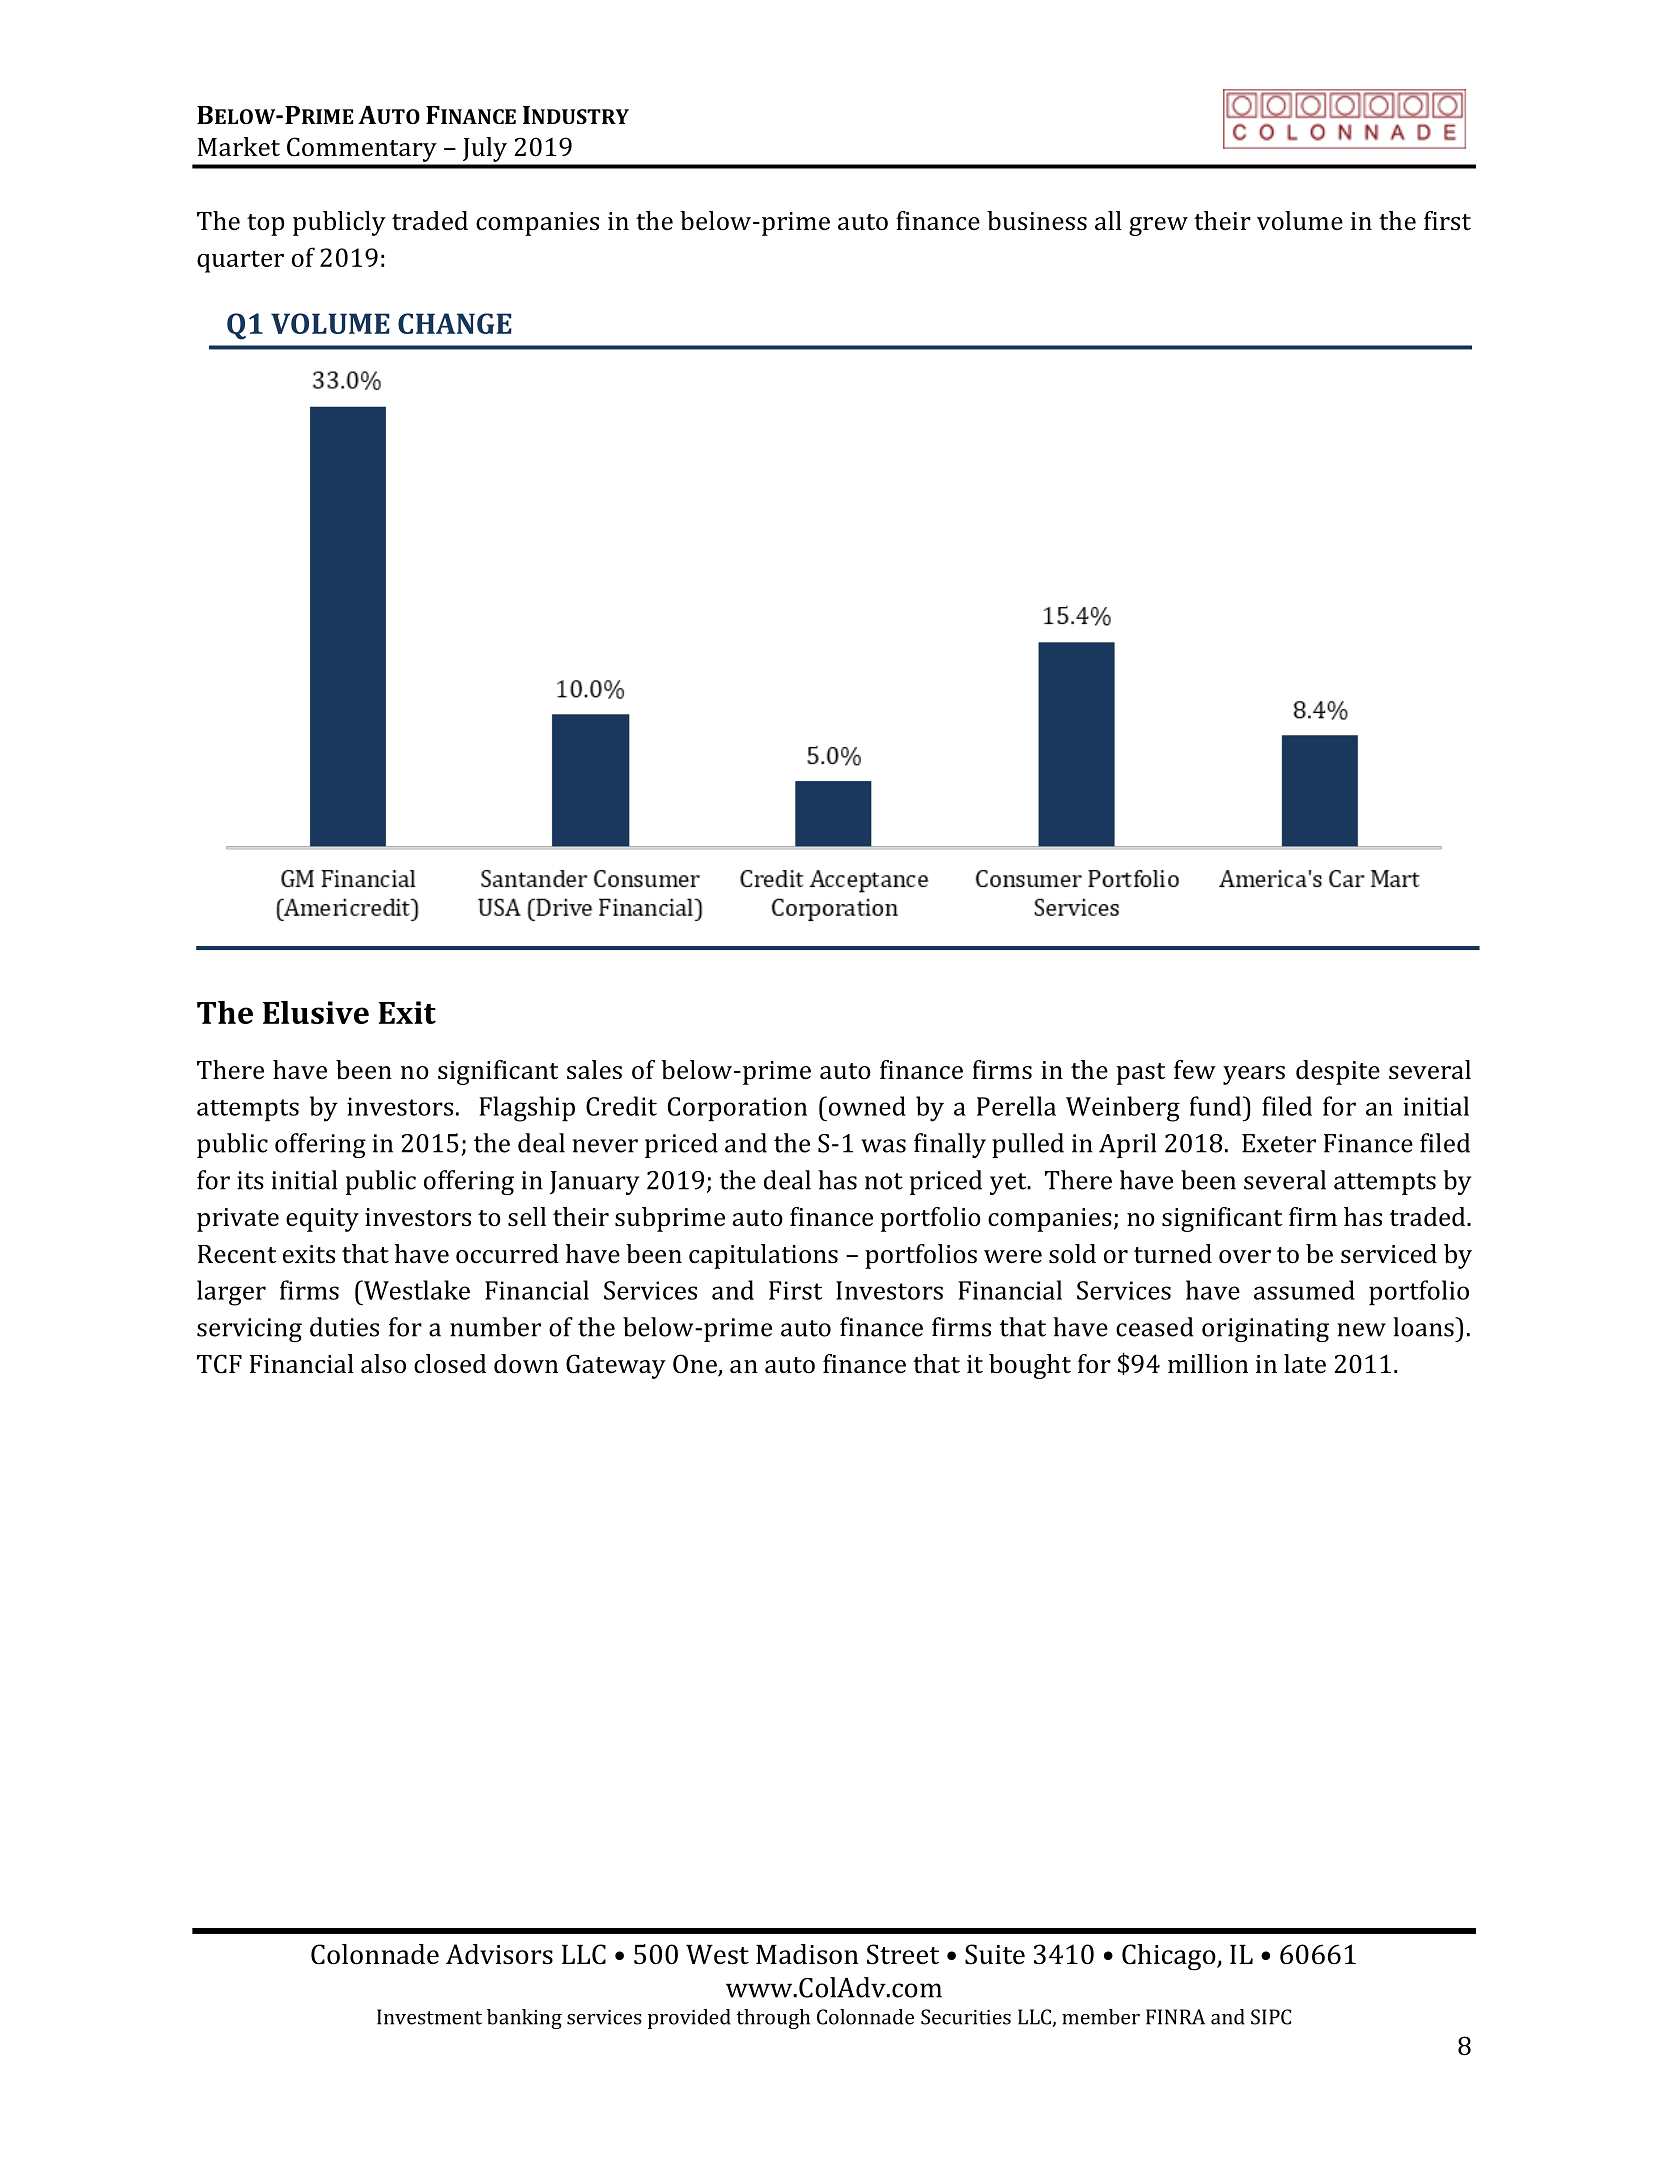  Describe the element at coordinates (429, 2017) in the page. I see `Investment` at that location.
